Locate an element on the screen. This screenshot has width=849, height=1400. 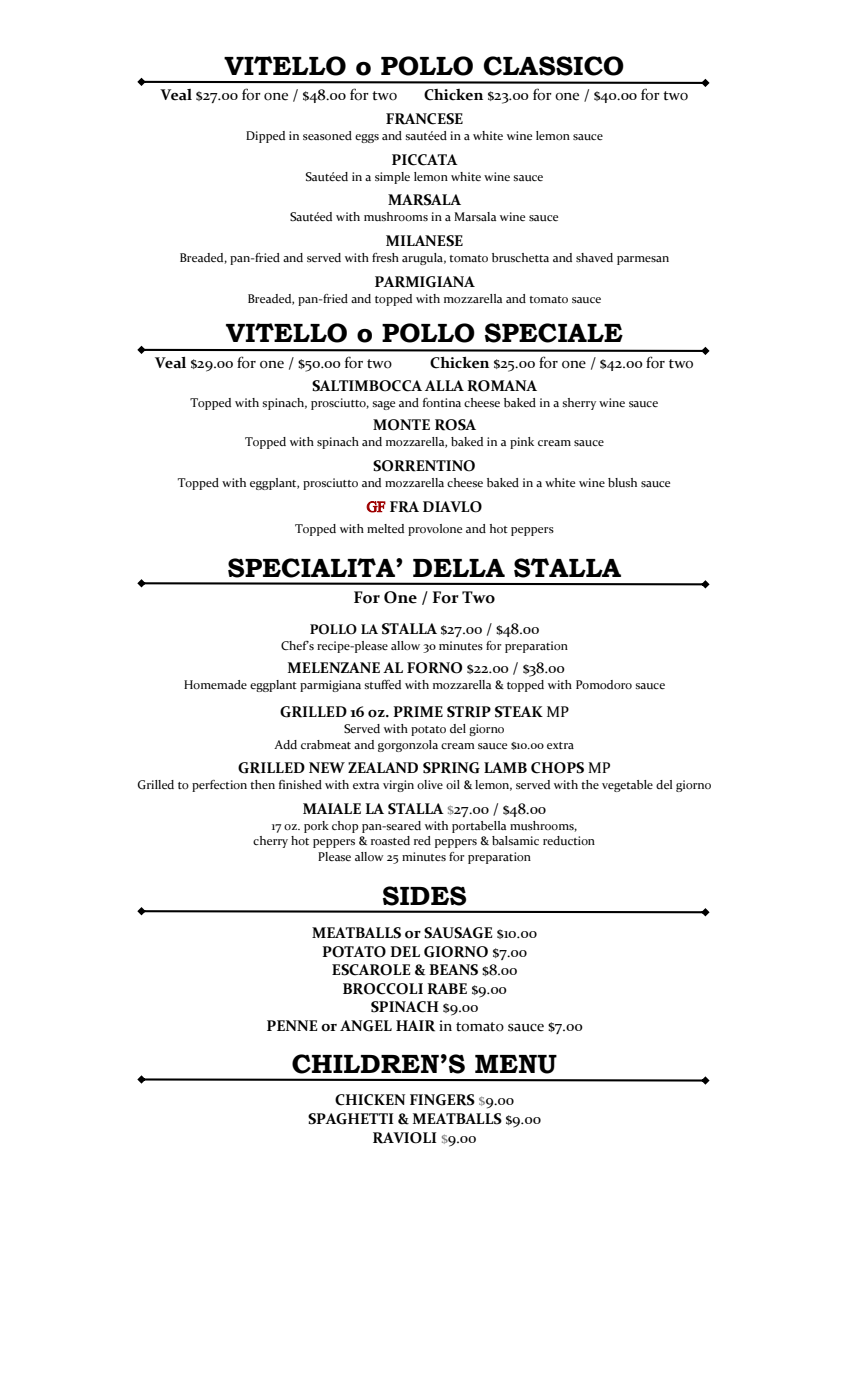
ROSA is located at coordinates (455, 425).
